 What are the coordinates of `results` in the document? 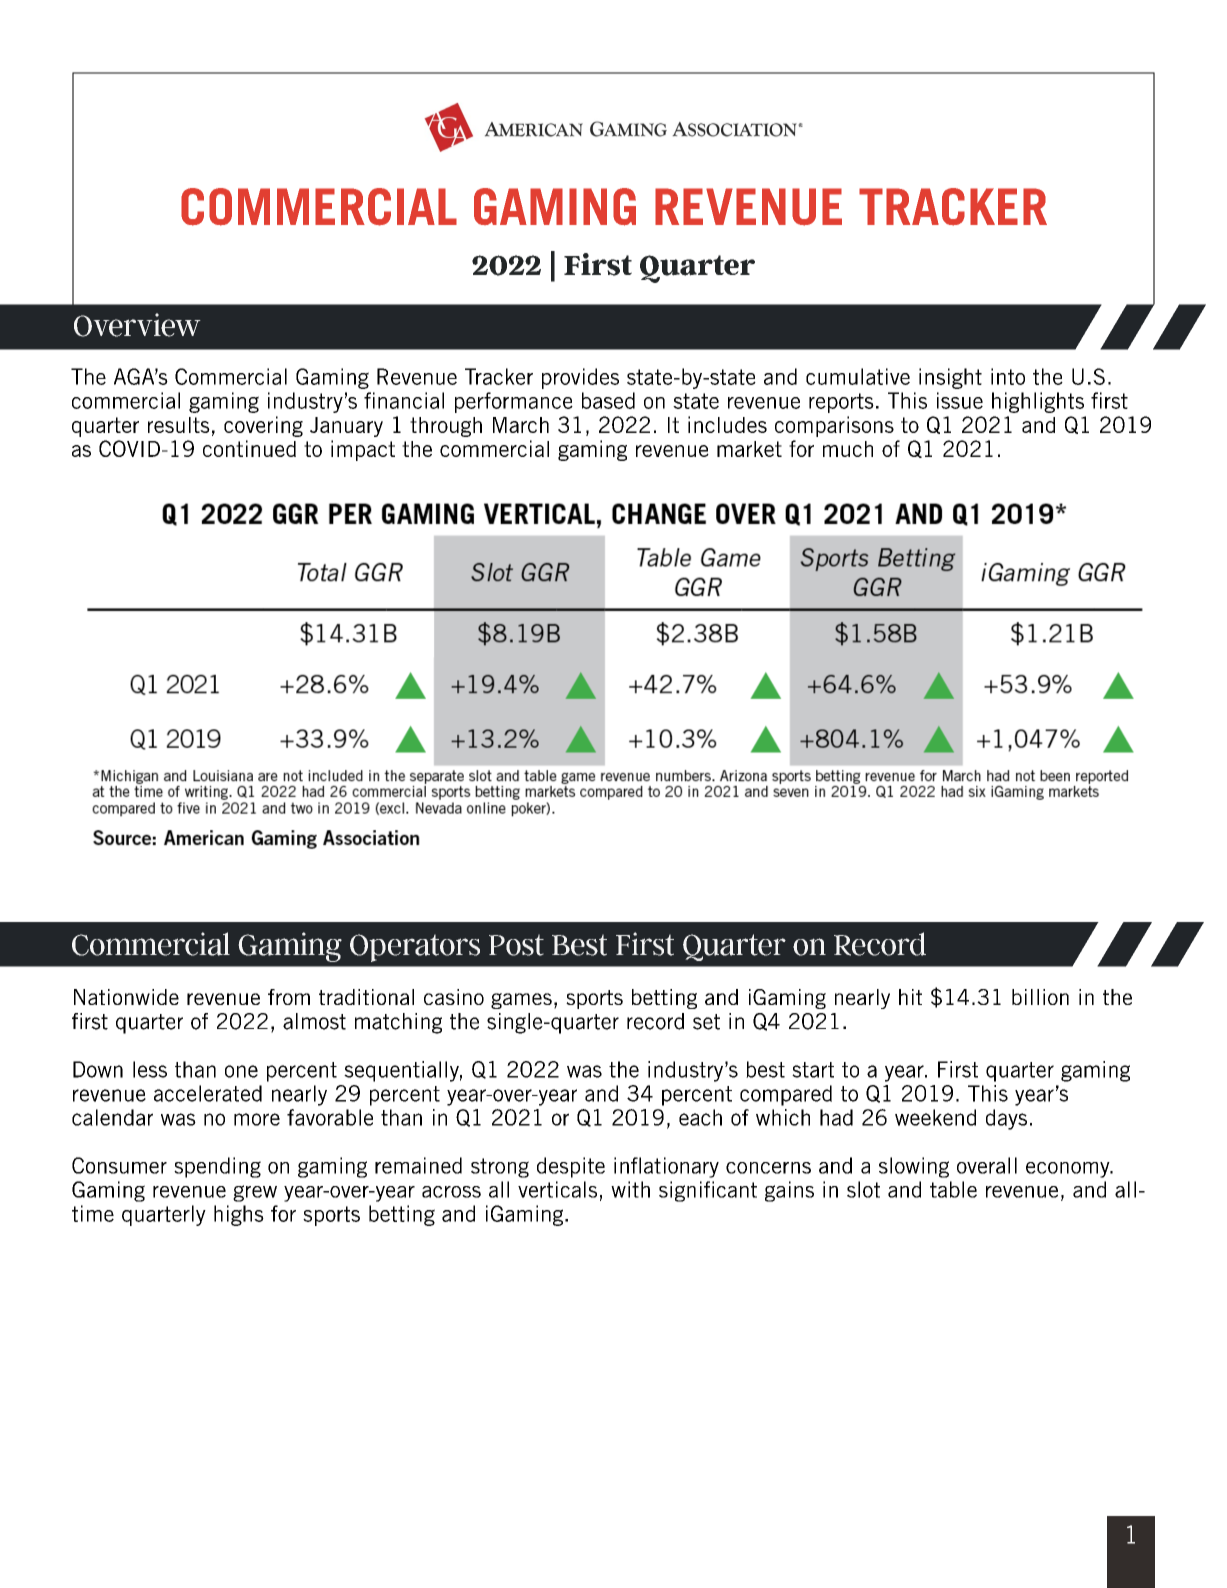 It's located at (179, 425).
